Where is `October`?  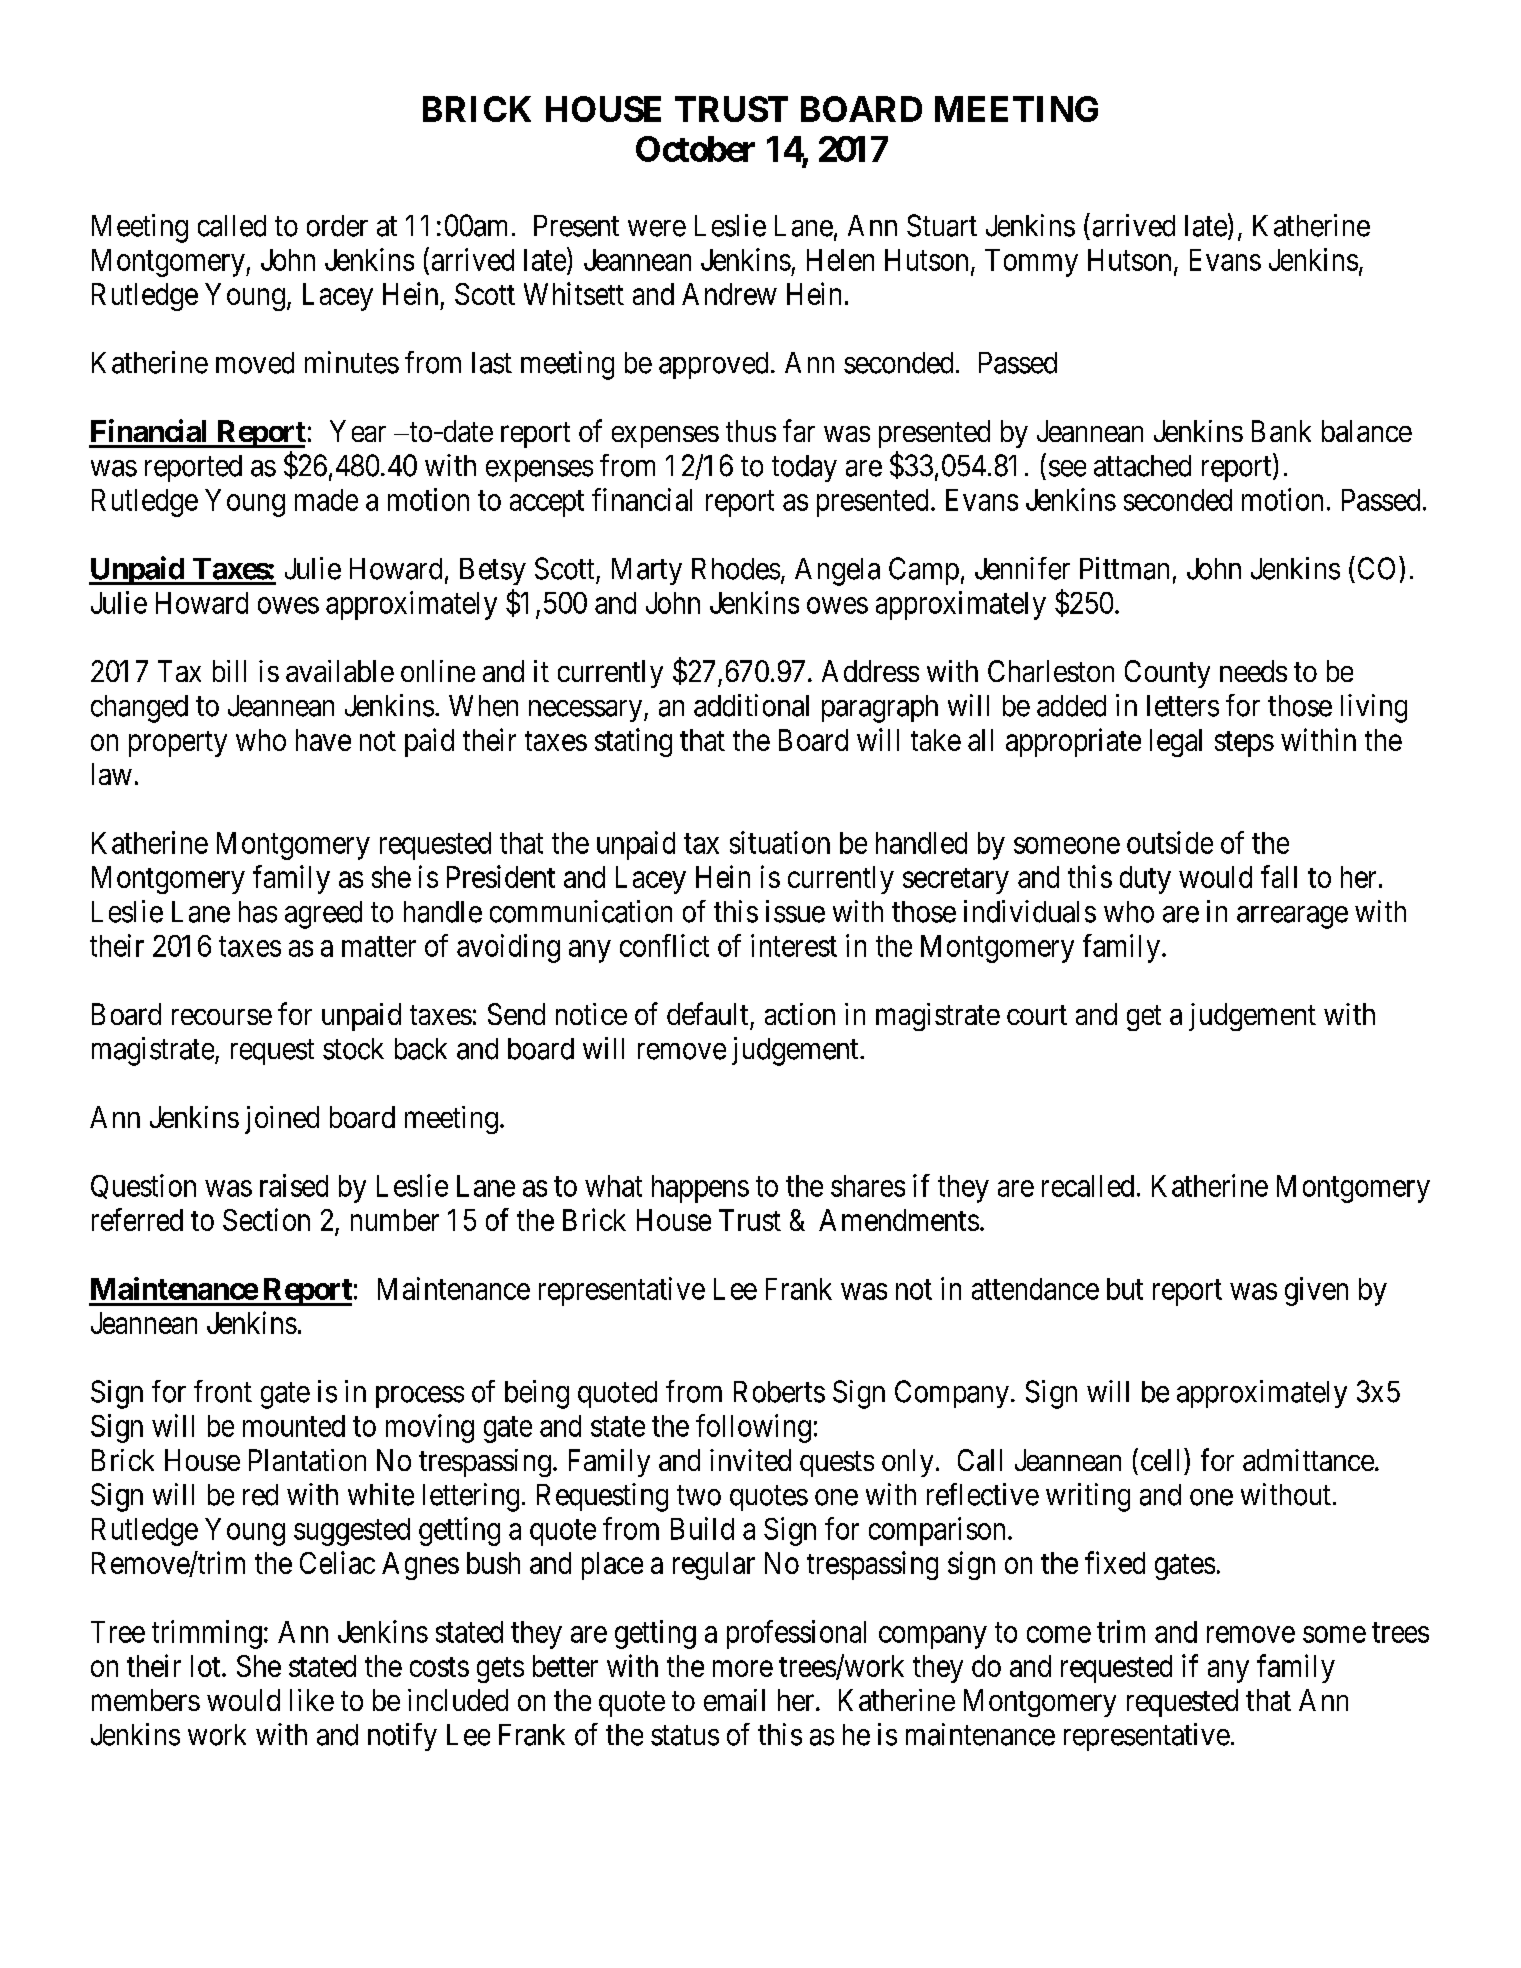 October is located at coordinates (695, 149).
